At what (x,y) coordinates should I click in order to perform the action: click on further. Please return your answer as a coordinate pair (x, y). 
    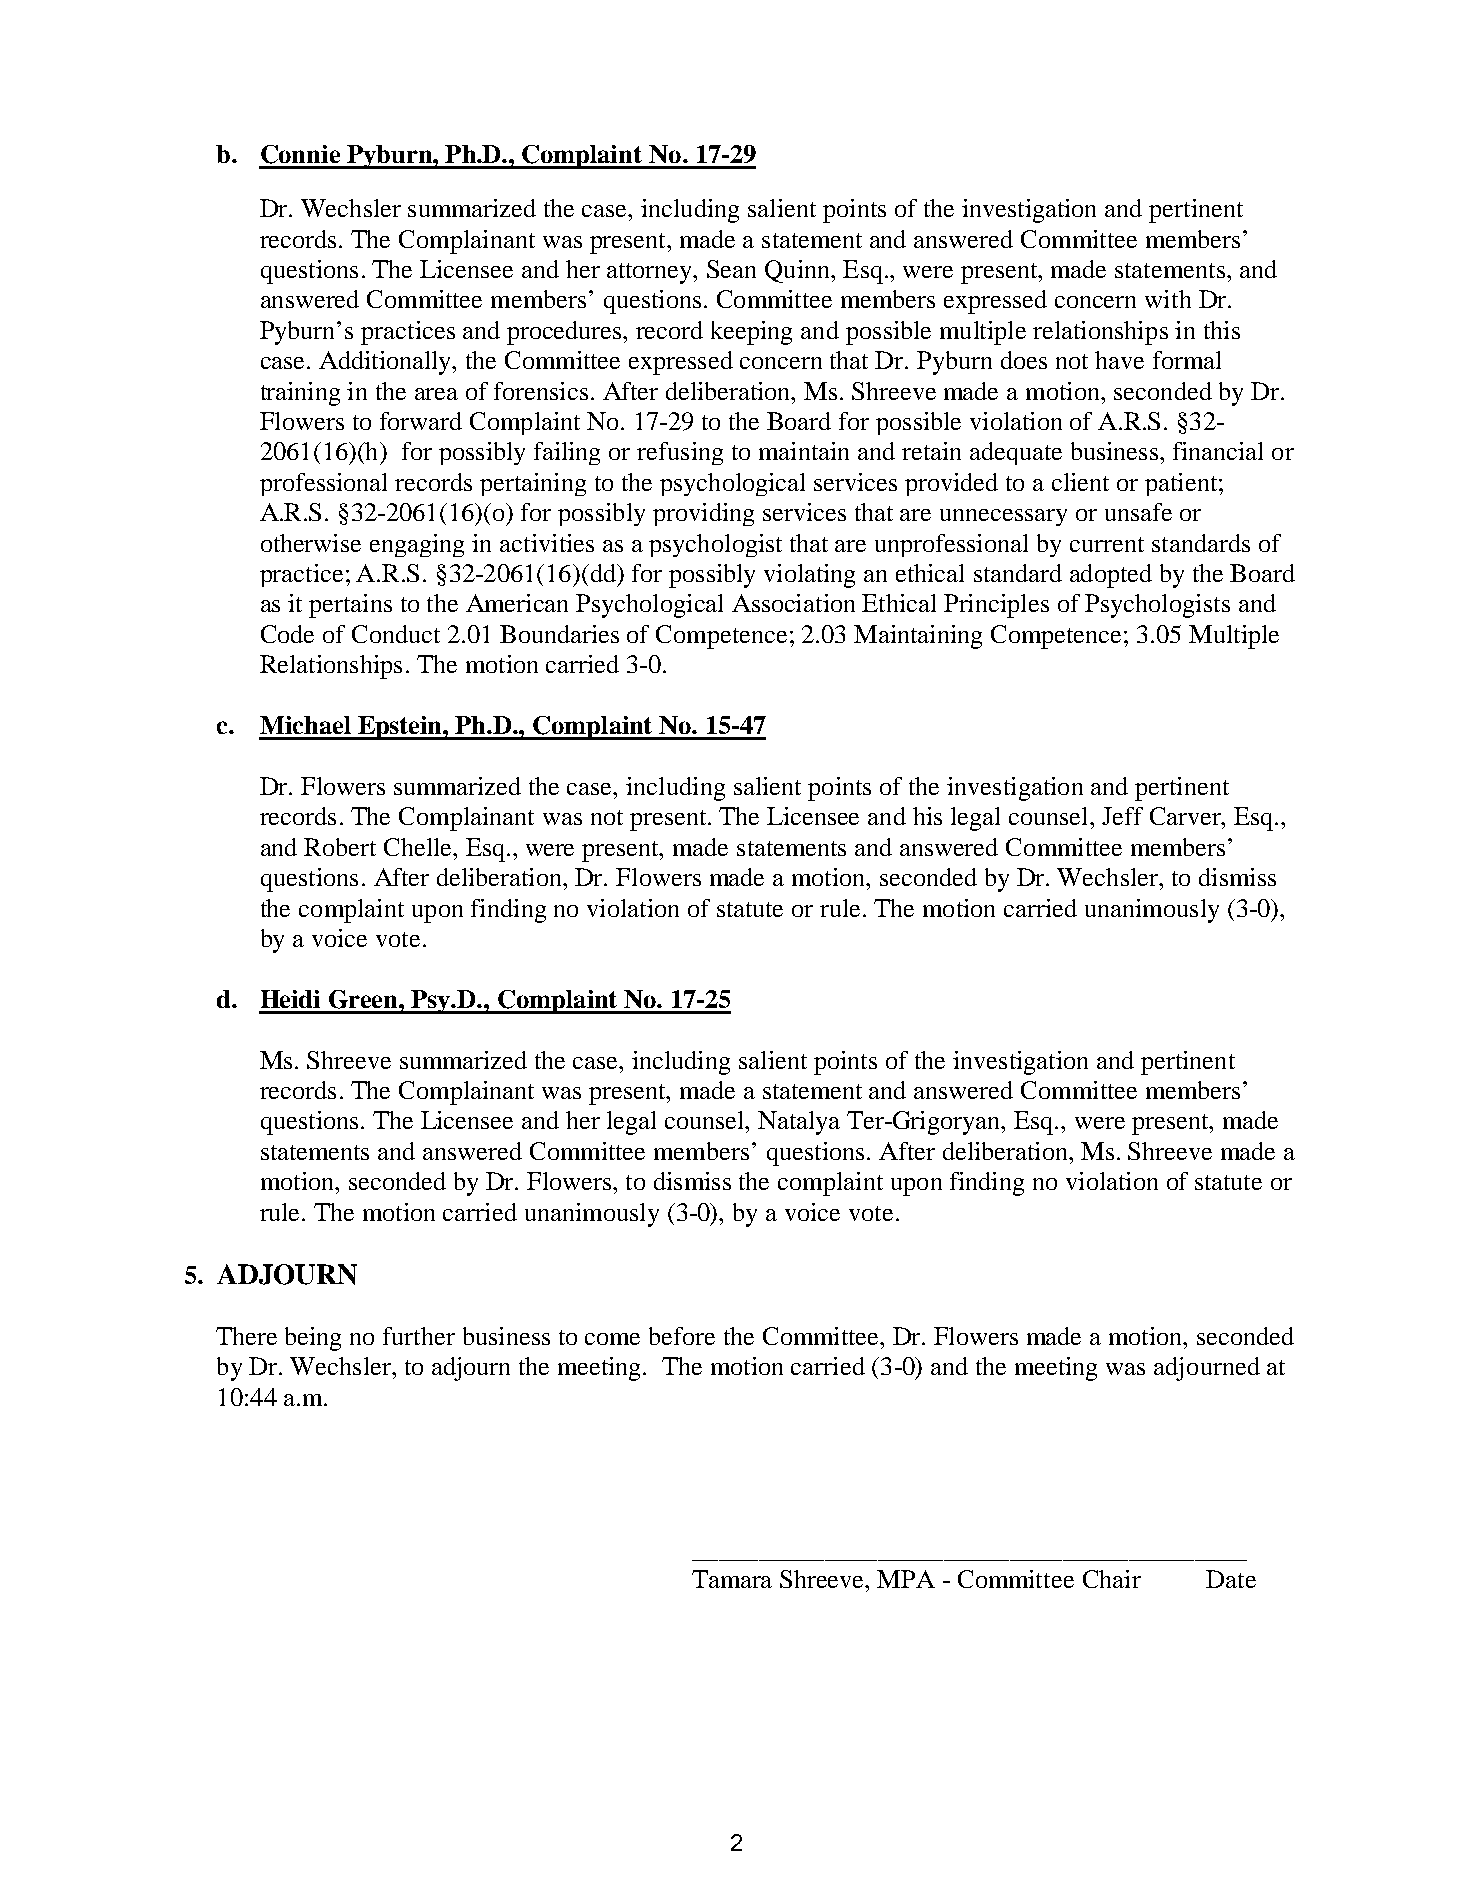
    Looking at the image, I should click on (419, 1336).
